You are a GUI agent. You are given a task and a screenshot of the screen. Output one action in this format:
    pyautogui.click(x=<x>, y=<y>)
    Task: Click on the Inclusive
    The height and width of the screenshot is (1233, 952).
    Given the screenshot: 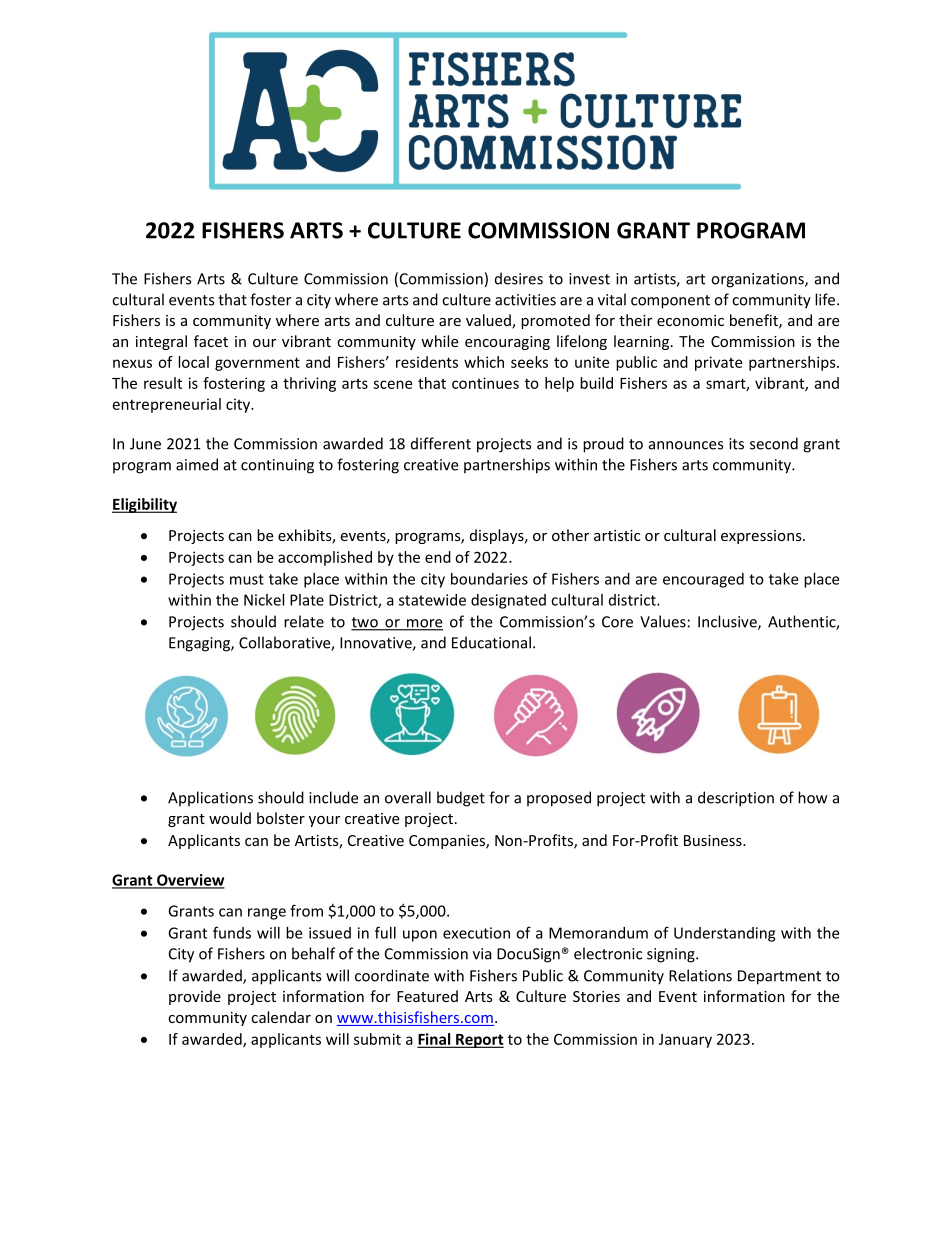 What is the action you would take?
    pyautogui.click(x=728, y=622)
